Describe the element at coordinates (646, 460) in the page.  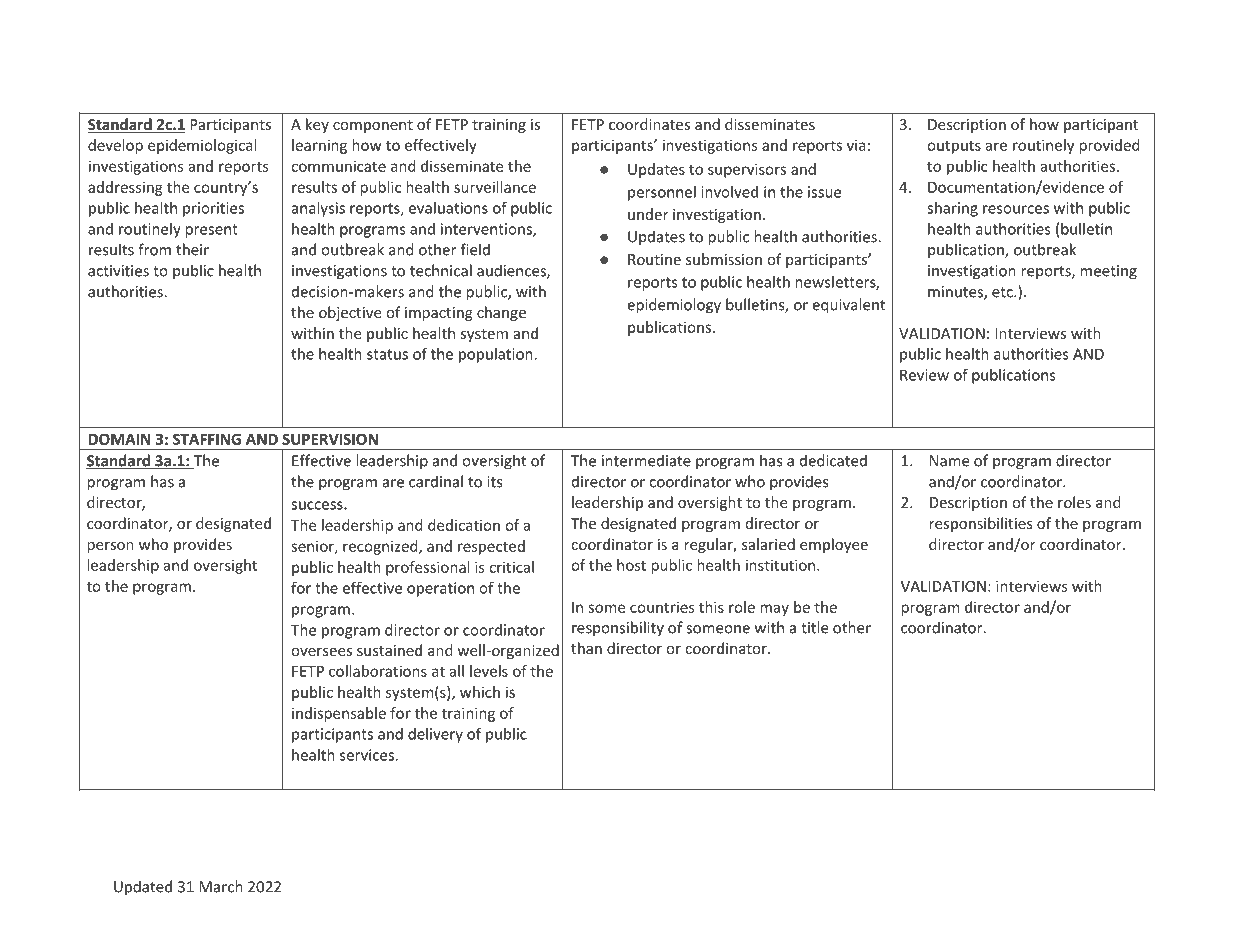
I see `intermediate` at that location.
